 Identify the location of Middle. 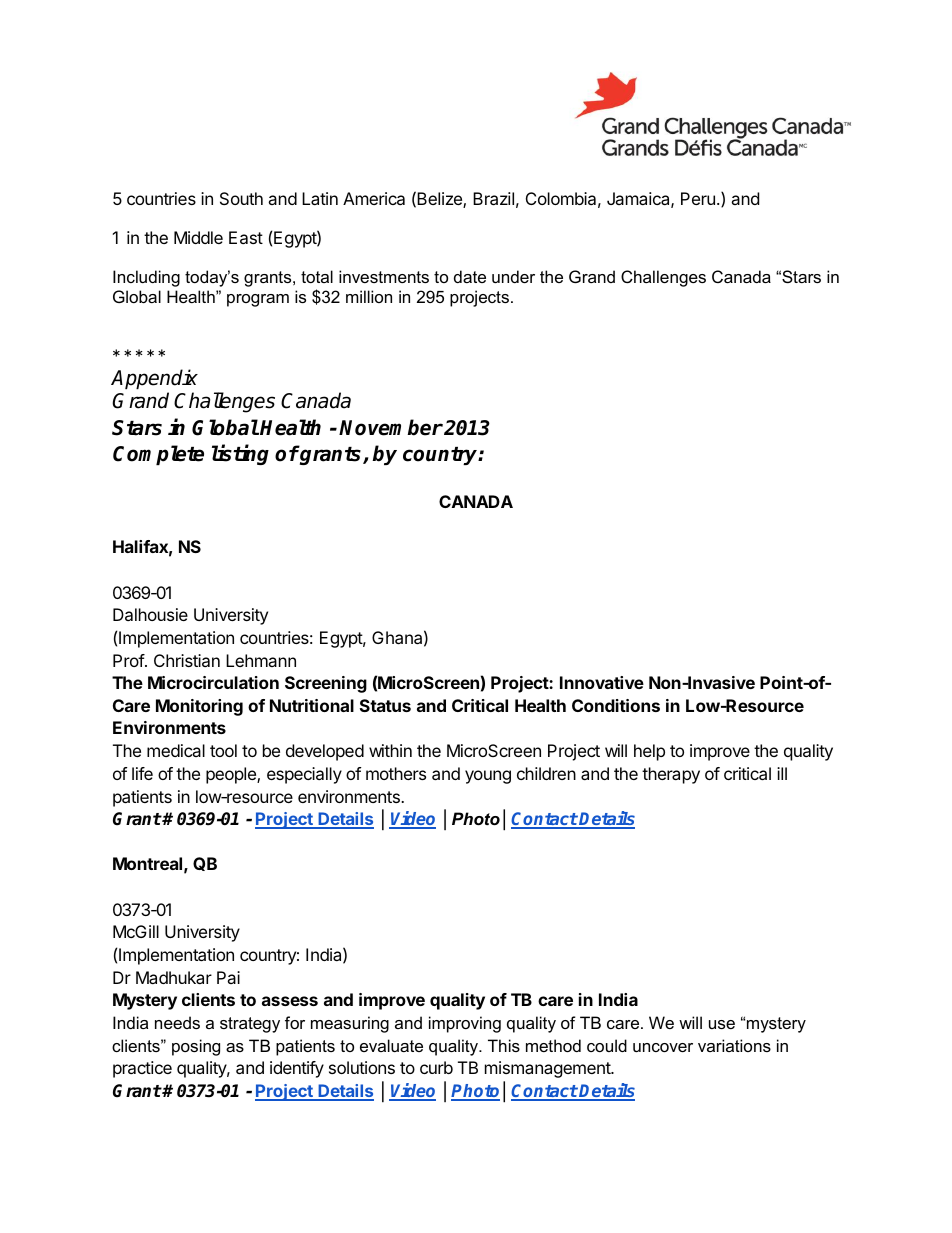
(198, 237).
